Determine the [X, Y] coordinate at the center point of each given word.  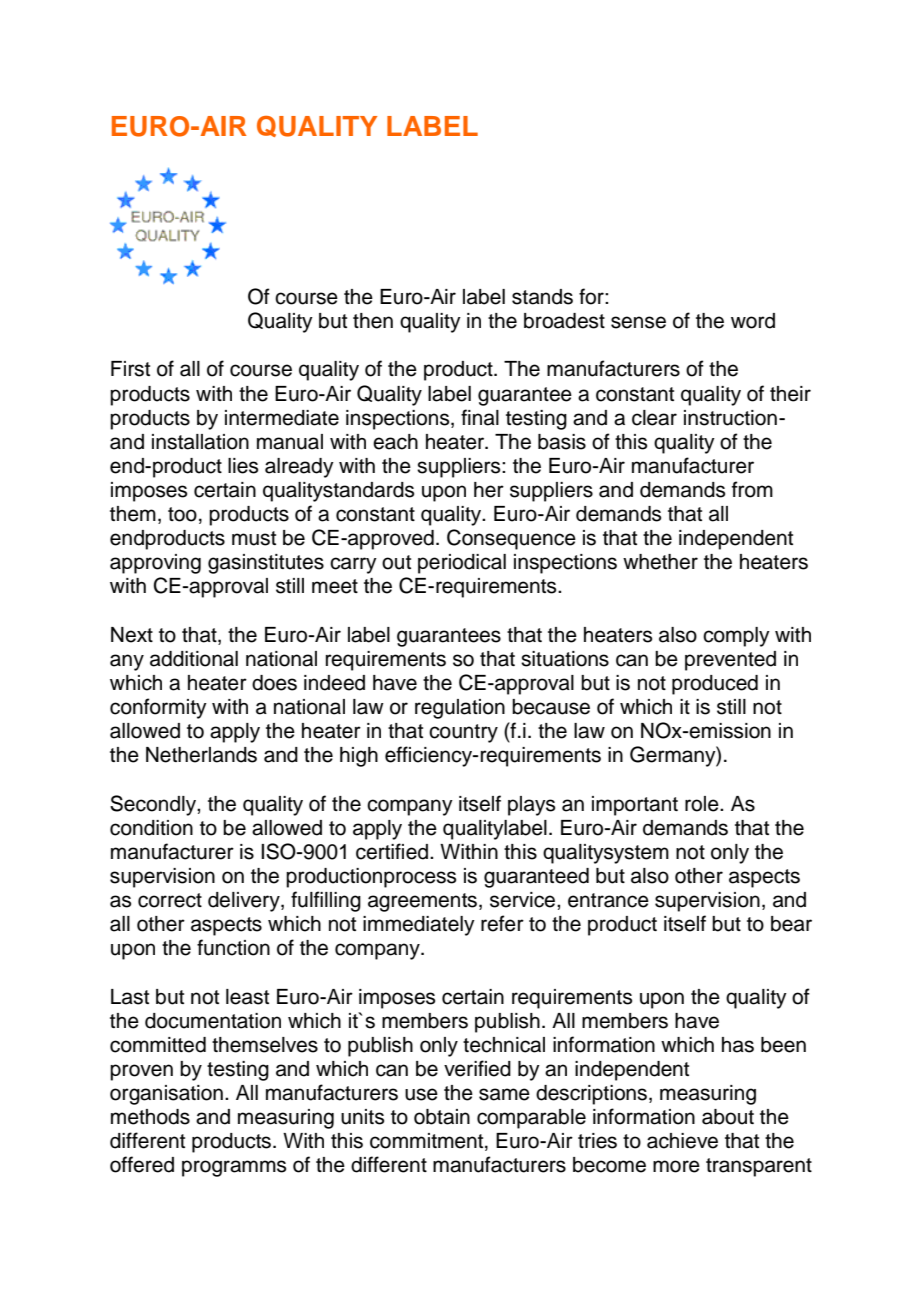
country [463, 733]
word [753, 321]
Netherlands [201, 755]
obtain [442, 1117]
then [373, 321]
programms [234, 1168]
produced [715, 685]
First [130, 369]
